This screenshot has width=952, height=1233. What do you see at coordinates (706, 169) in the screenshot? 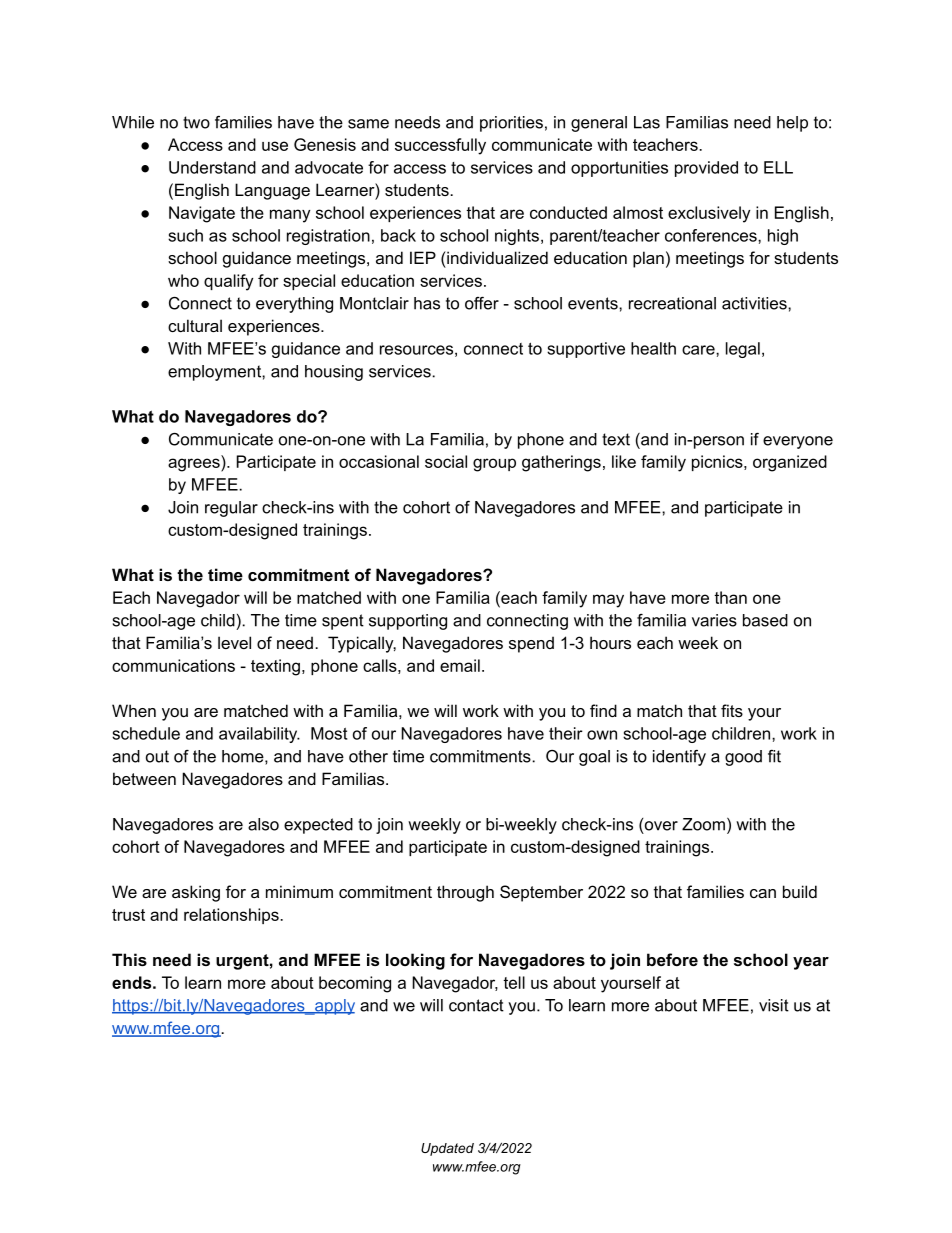
I see `provided` at bounding box center [706, 169].
